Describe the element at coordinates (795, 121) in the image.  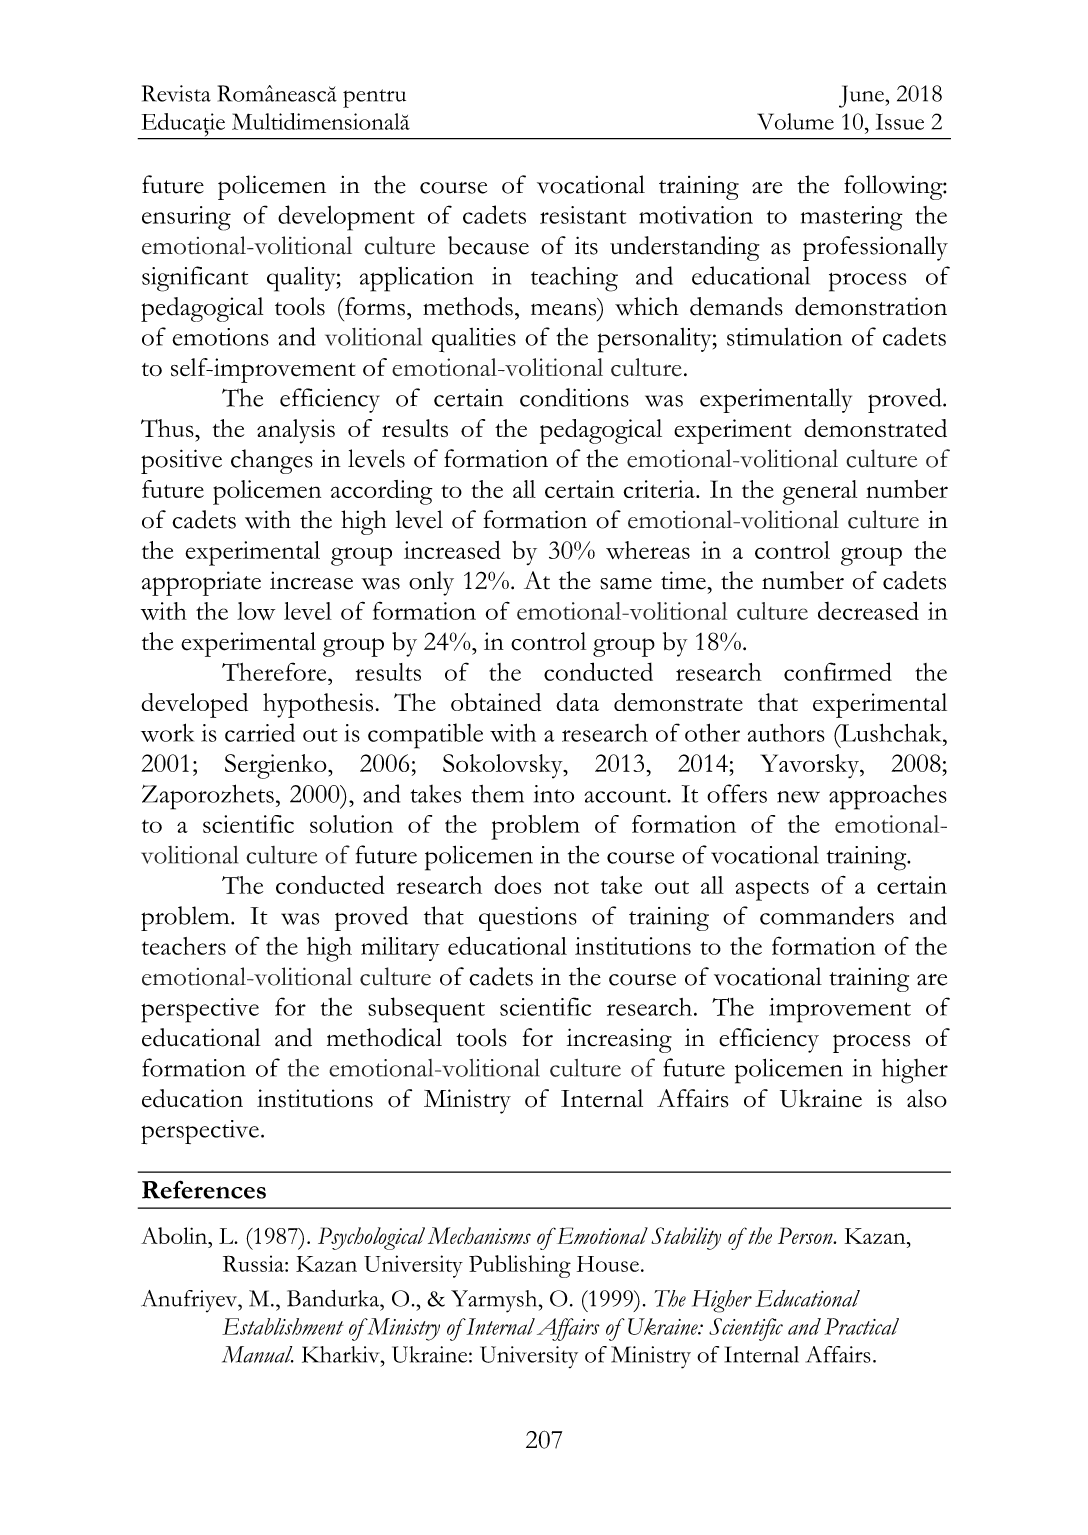
I see `Volume` at that location.
